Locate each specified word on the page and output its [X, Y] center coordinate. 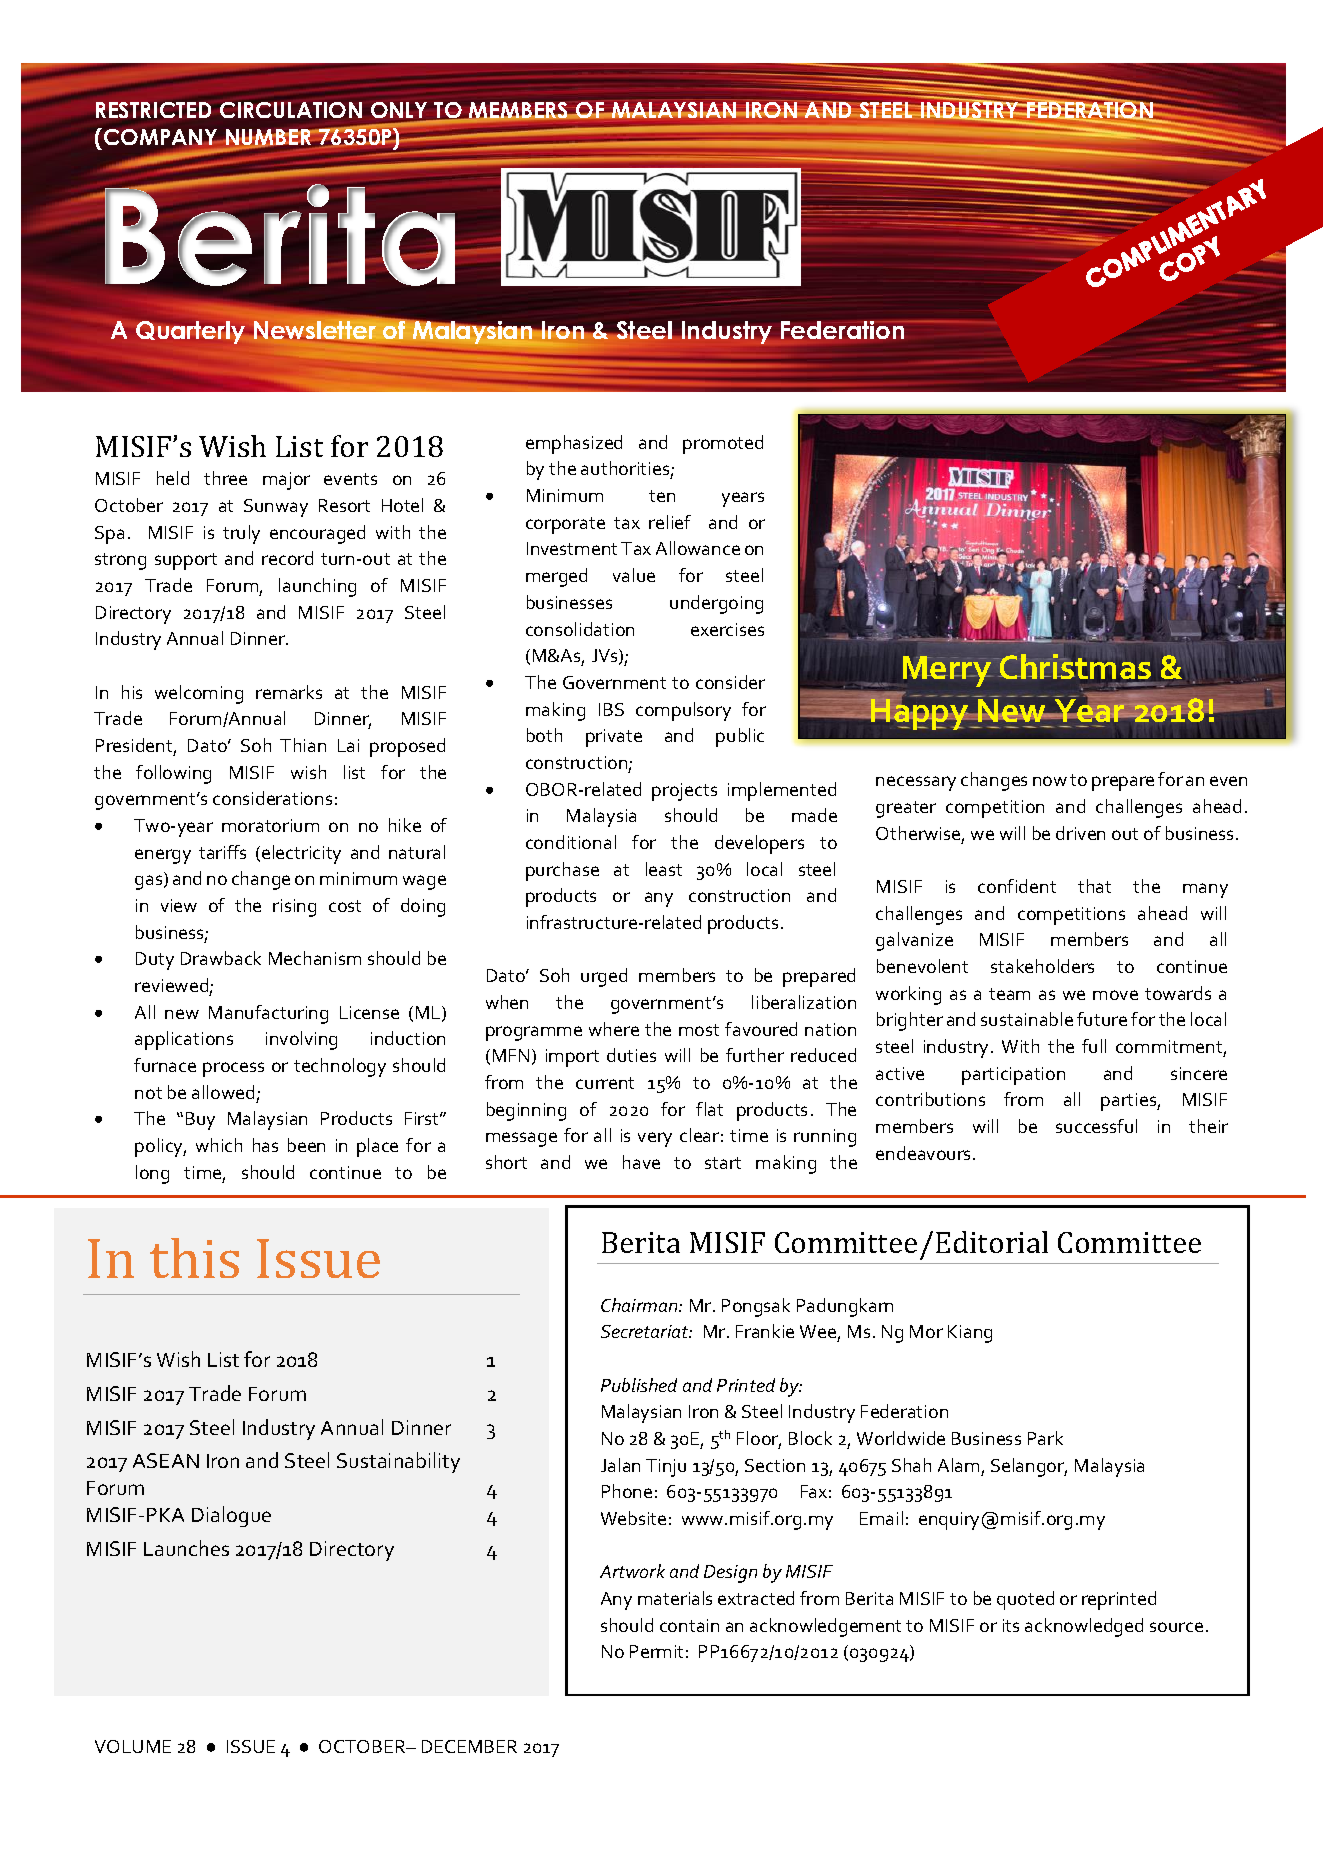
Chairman [640, 1305]
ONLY [400, 111]
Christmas [1074, 666]
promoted [723, 444]
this [194, 1258]
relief [670, 522]
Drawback [221, 958]
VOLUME [133, 1746]
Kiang [970, 1334]
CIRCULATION [291, 110]
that [1094, 886]
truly [241, 534]
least [664, 869]
